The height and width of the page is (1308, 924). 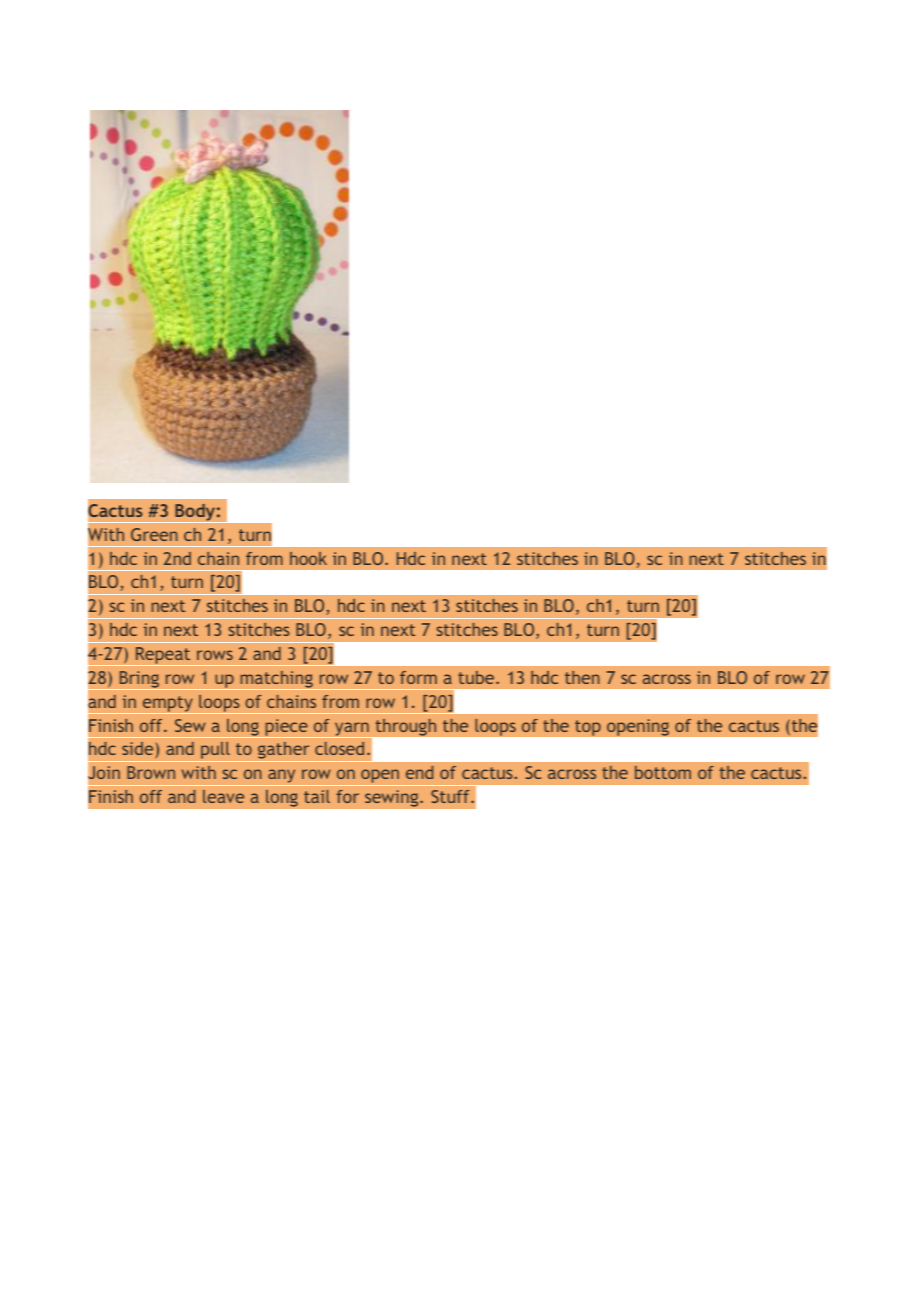 What do you see at coordinates (393, 798) in the page?
I see `sewing` at bounding box center [393, 798].
